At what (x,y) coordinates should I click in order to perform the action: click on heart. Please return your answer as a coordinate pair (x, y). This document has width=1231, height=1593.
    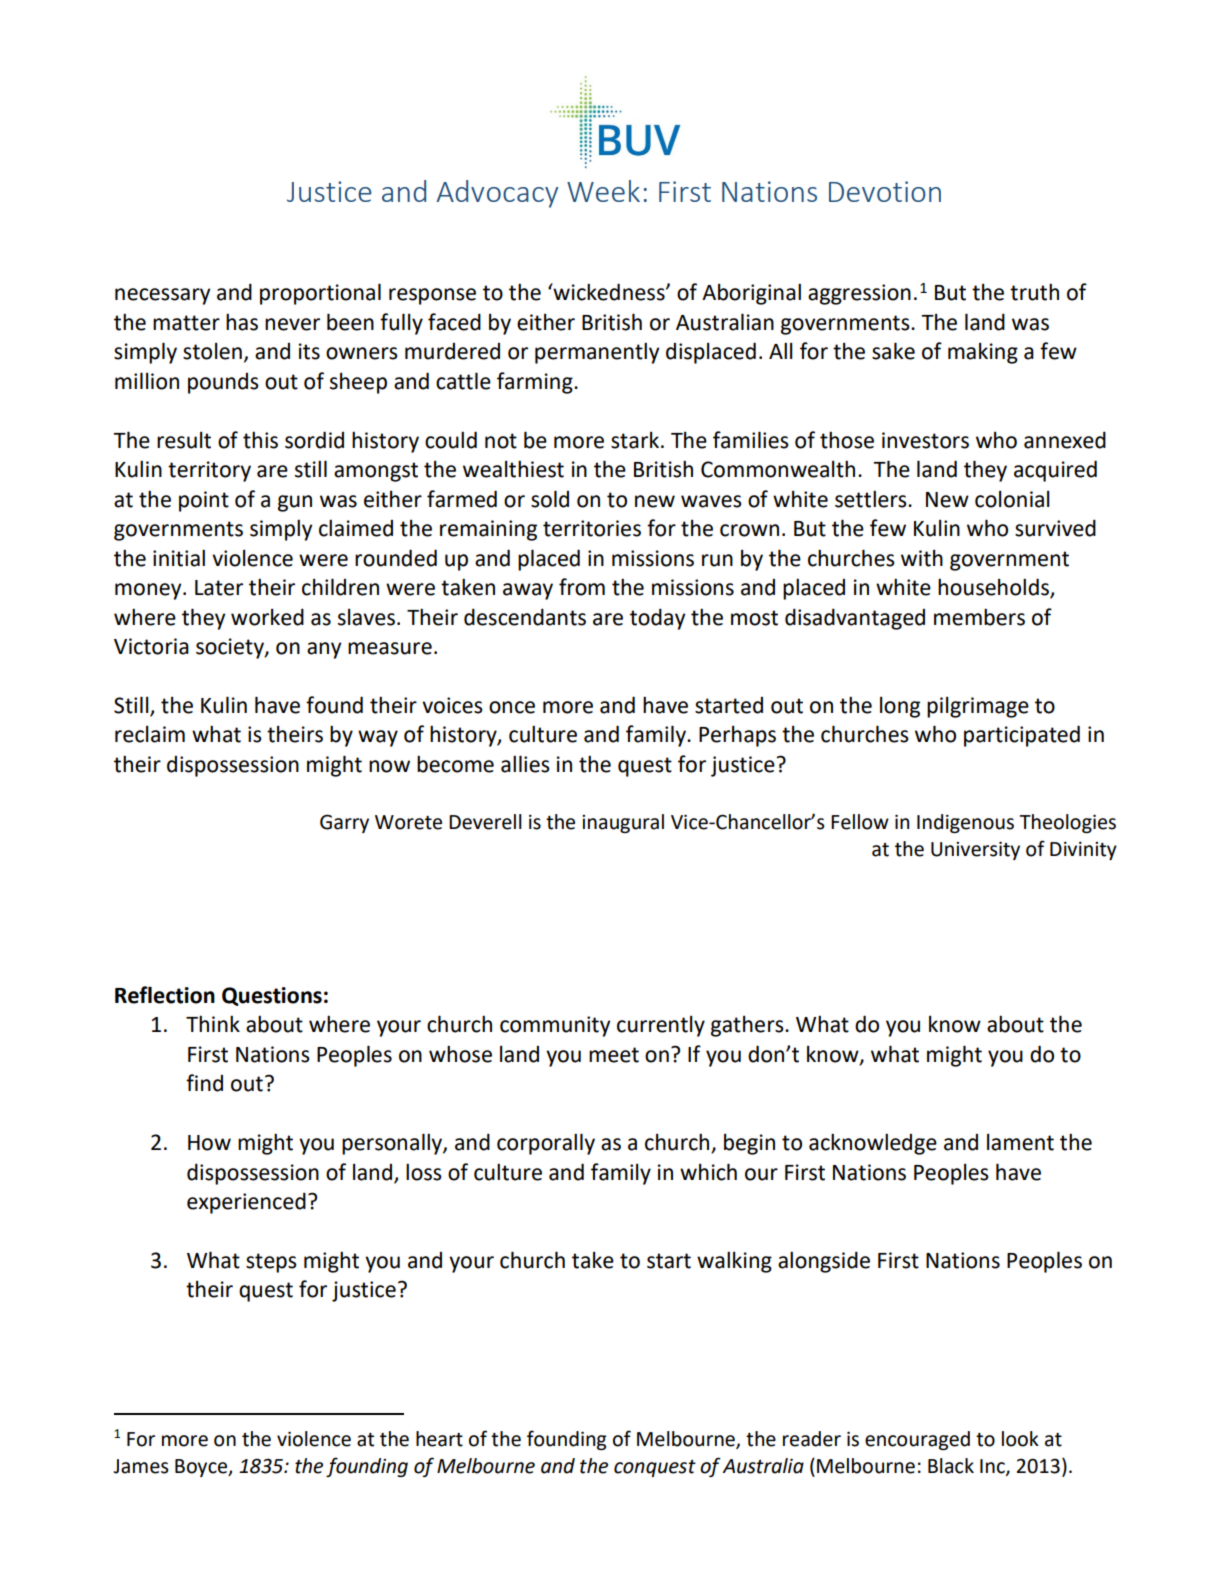
    Looking at the image, I should click on (439, 1439).
